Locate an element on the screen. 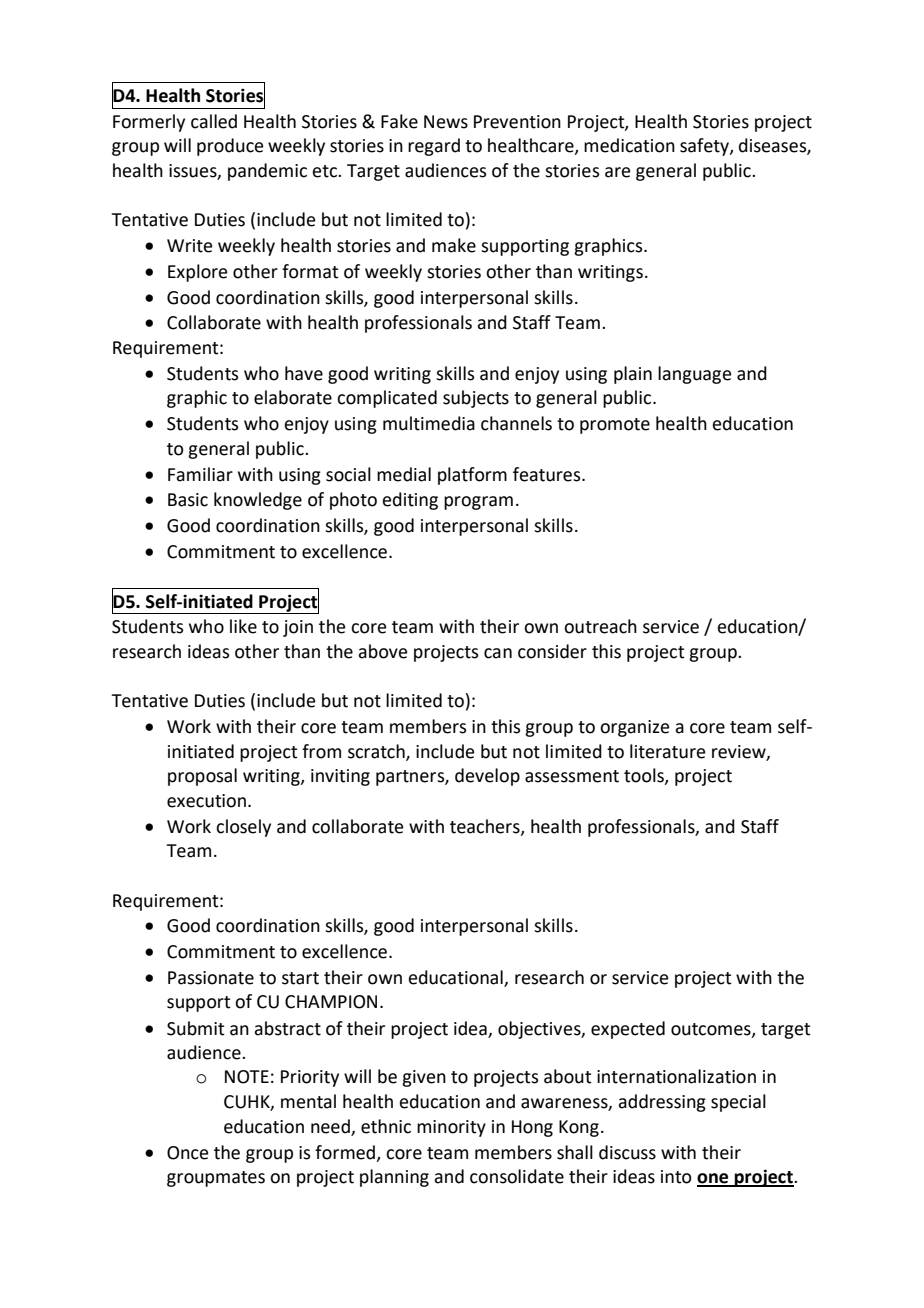 The width and height of the screenshot is (924, 1308). literature is located at coordinates (667, 751).
